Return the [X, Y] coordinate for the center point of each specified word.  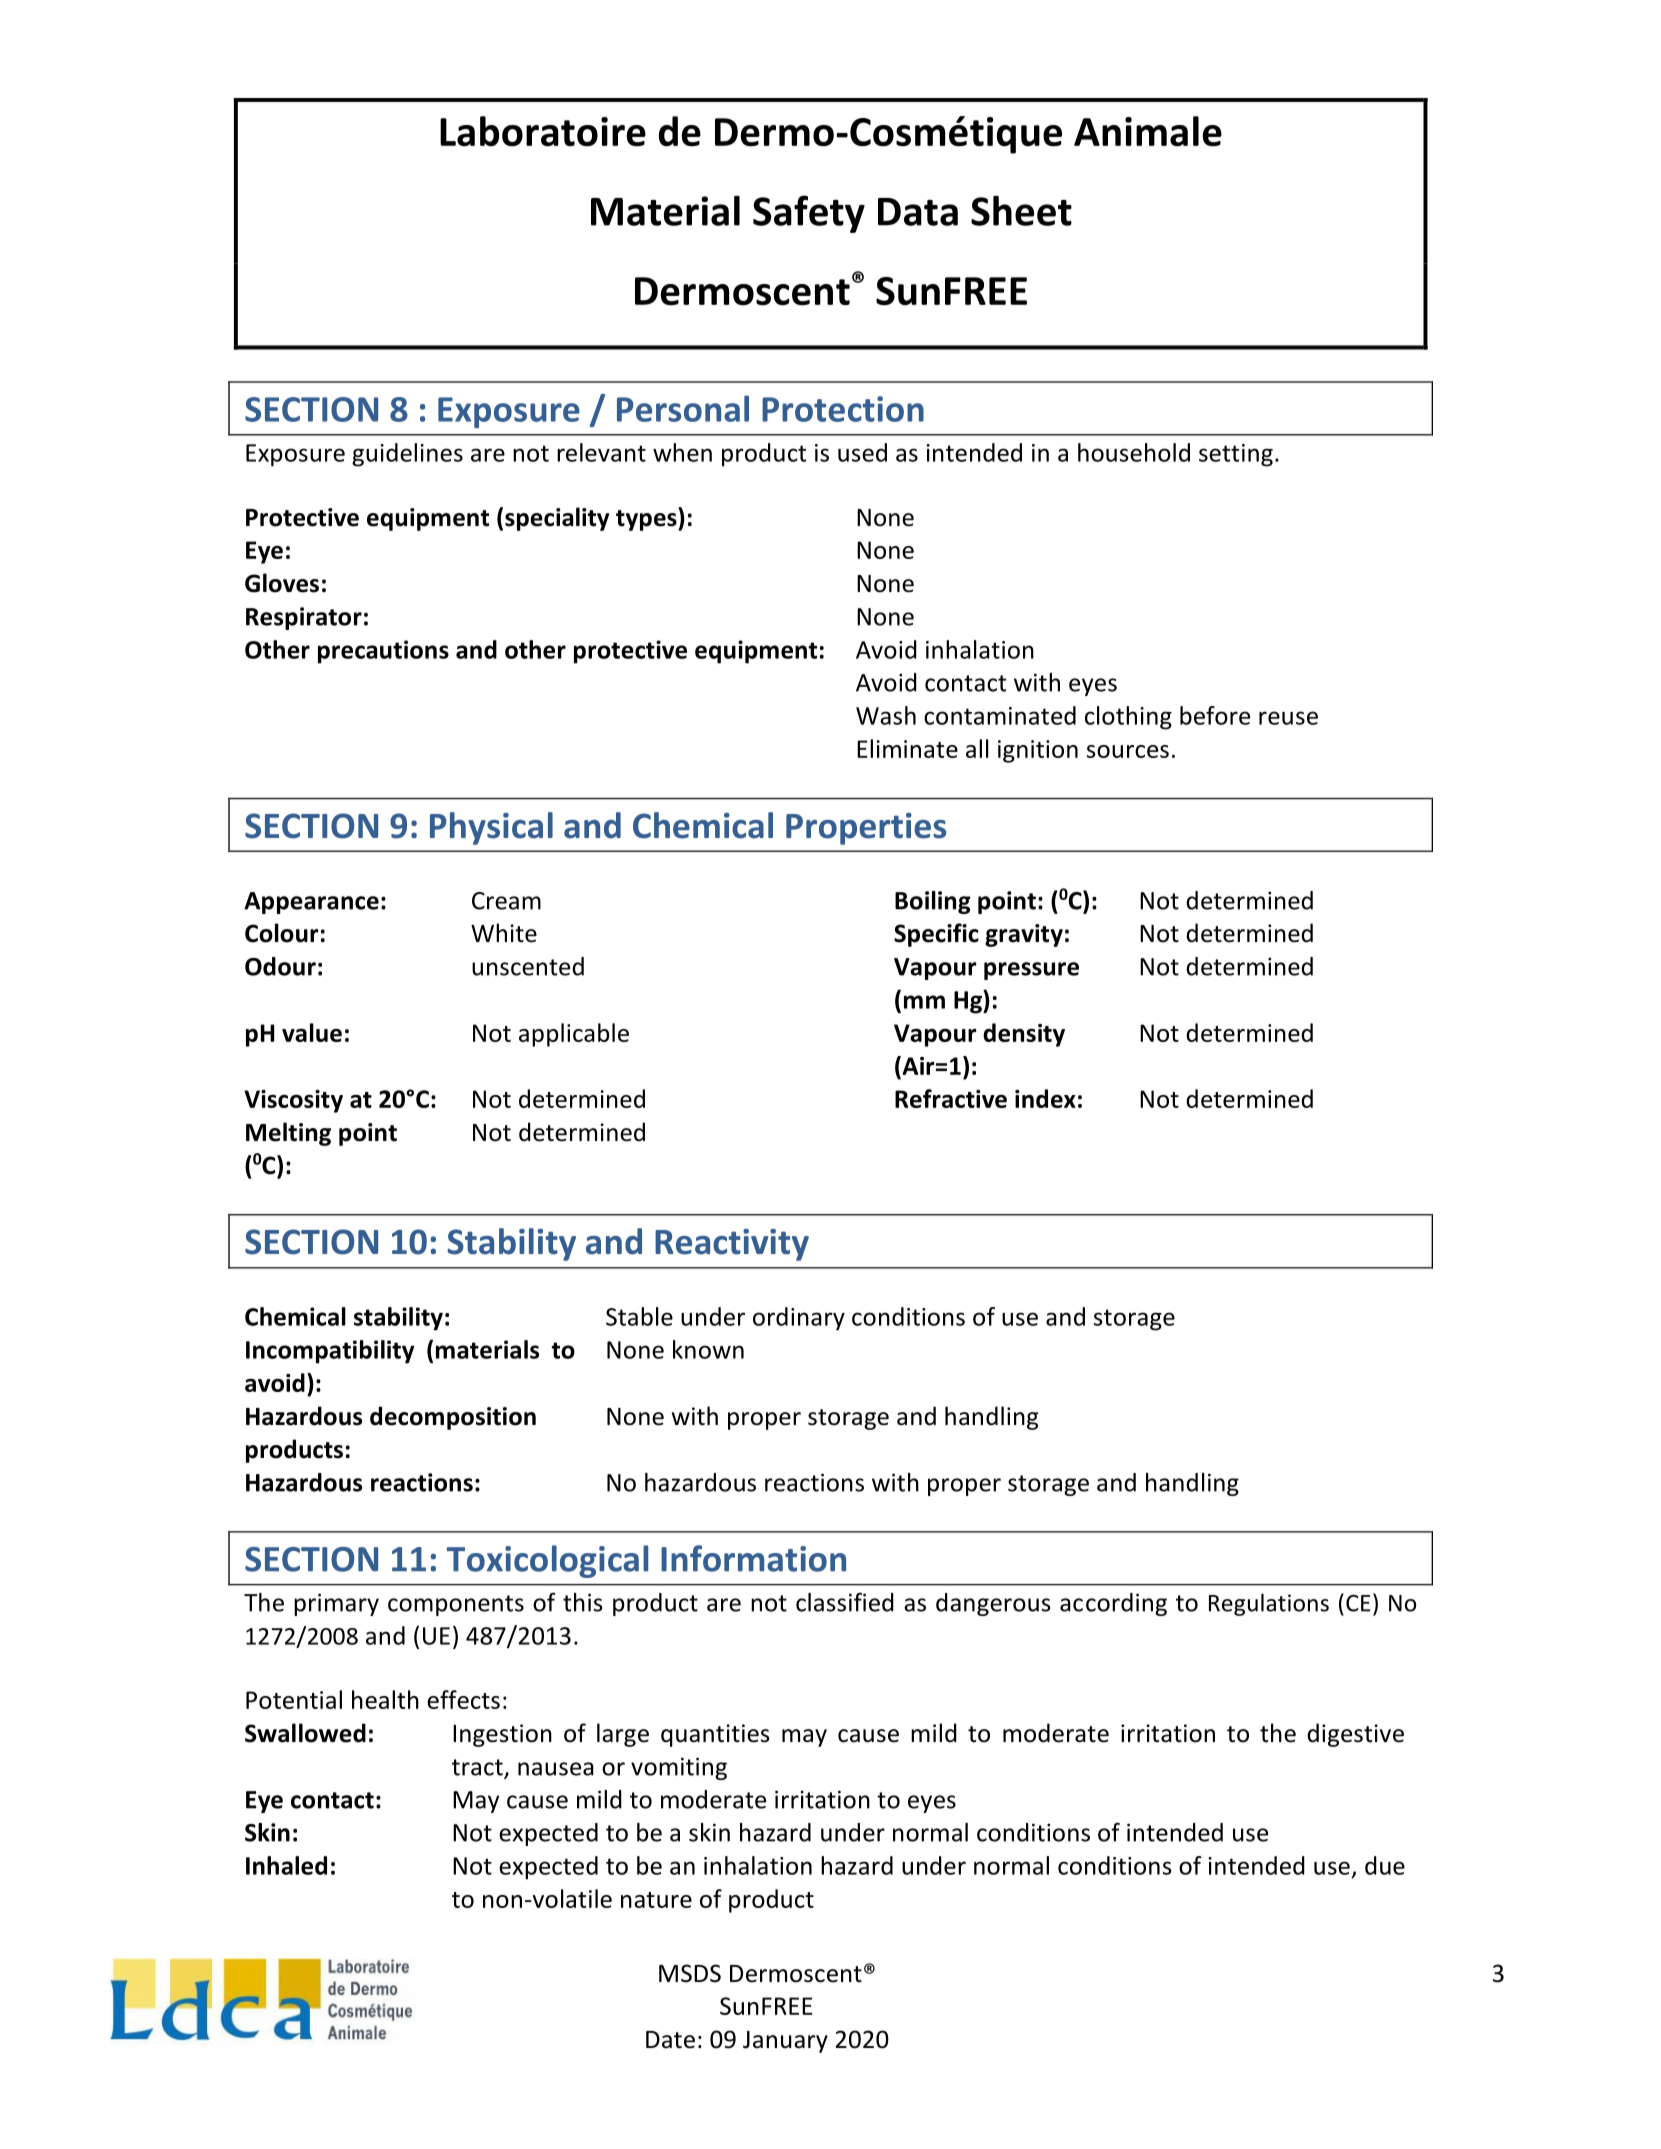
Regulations [1269, 1604]
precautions [383, 652]
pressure [1031, 971]
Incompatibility [330, 1352]
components [456, 1605]
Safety [809, 214]
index [1045, 1098]
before [1215, 715]
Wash [886, 715]
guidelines [407, 455]
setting [1236, 455]
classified [845, 1602]
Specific [936, 935]
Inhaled [286, 1865]
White [504, 933]
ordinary [799, 1319]
